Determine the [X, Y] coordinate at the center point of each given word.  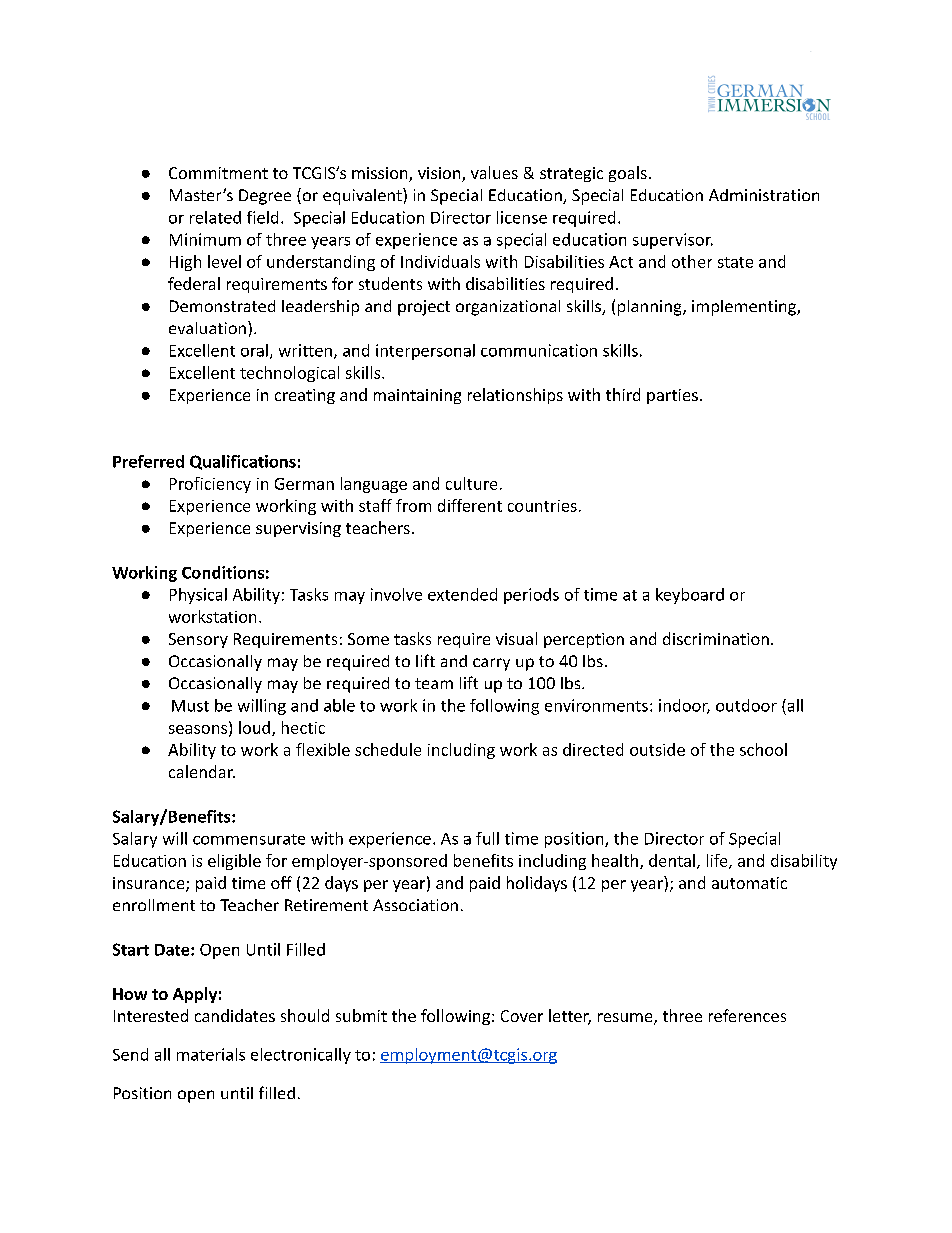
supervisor [673, 241]
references [747, 1015]
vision [440, 174]
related [215, 217]
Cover [522, 1016]
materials [211, 1054]
